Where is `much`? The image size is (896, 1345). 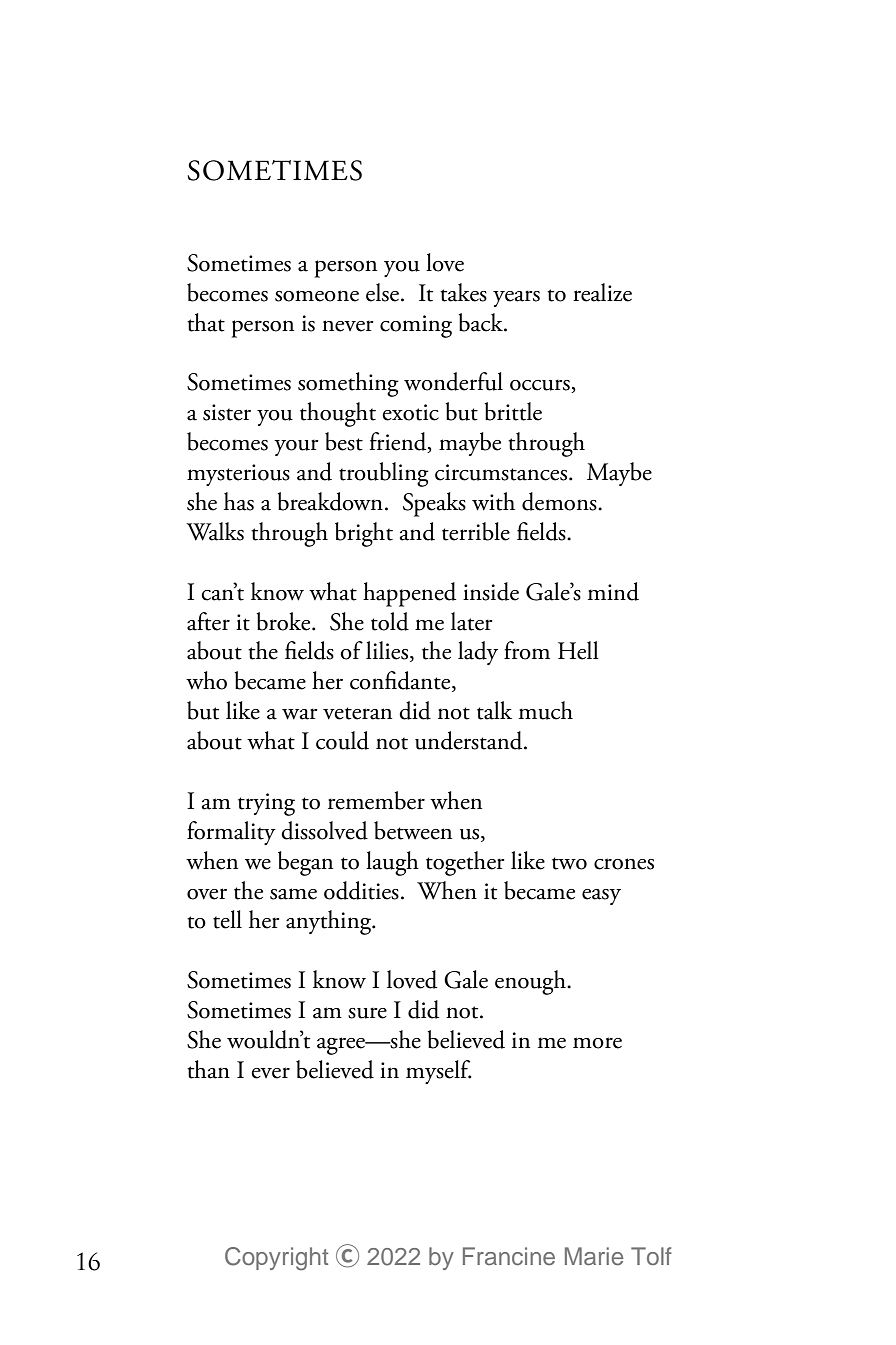
much is located at coordinates (546, 710).
